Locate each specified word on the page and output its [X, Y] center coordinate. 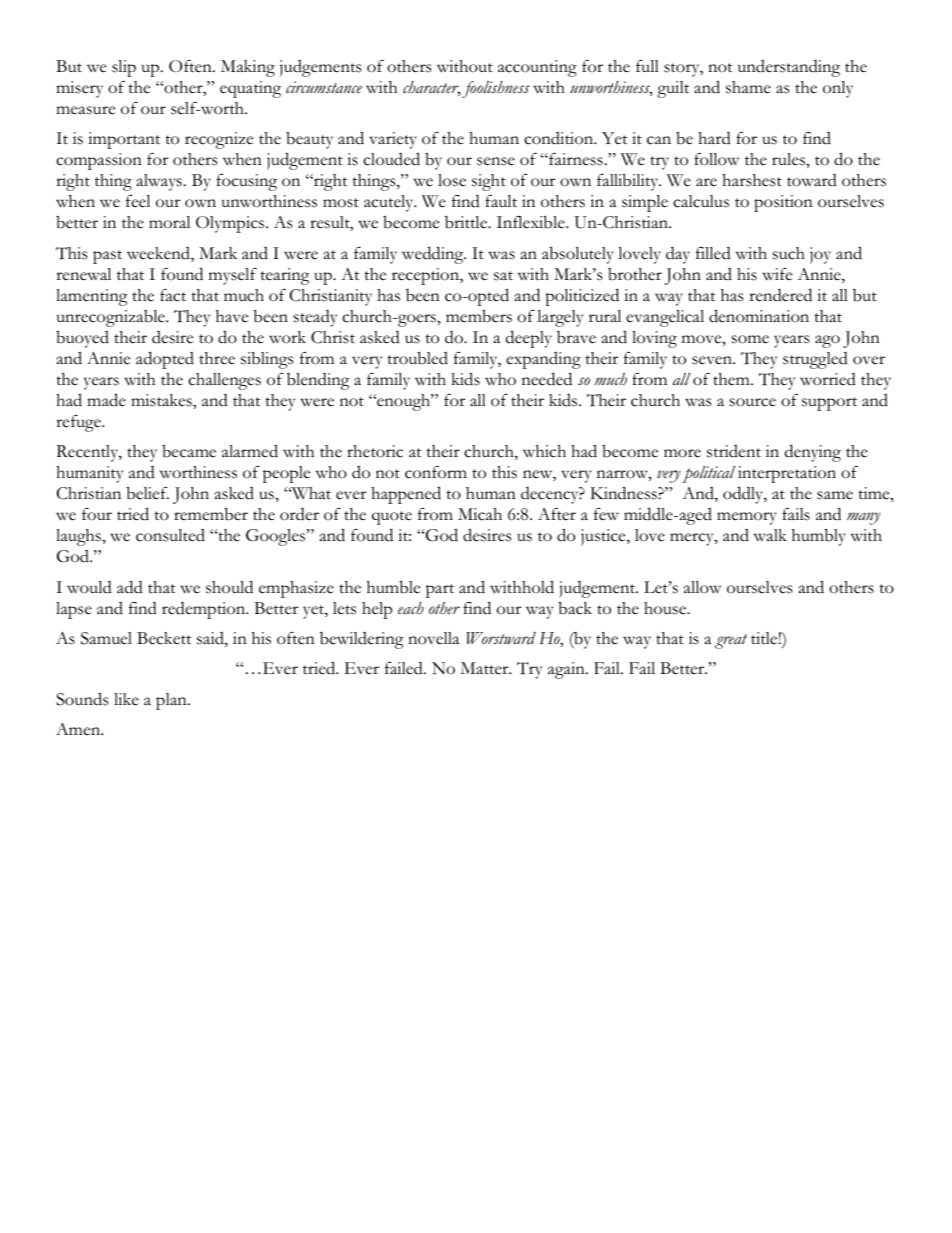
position [783, 203]
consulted [170, 535]
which [544, 451]
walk [770, 535]
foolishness [496, 89]
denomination [759, 316]
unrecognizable [112, 318]
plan [172, 701]
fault [501, 201]
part [440, 591]
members [479, 316]
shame [748, 87]
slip [124, 68]
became [189, 451]
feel [138, 201]
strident [734, 451]
